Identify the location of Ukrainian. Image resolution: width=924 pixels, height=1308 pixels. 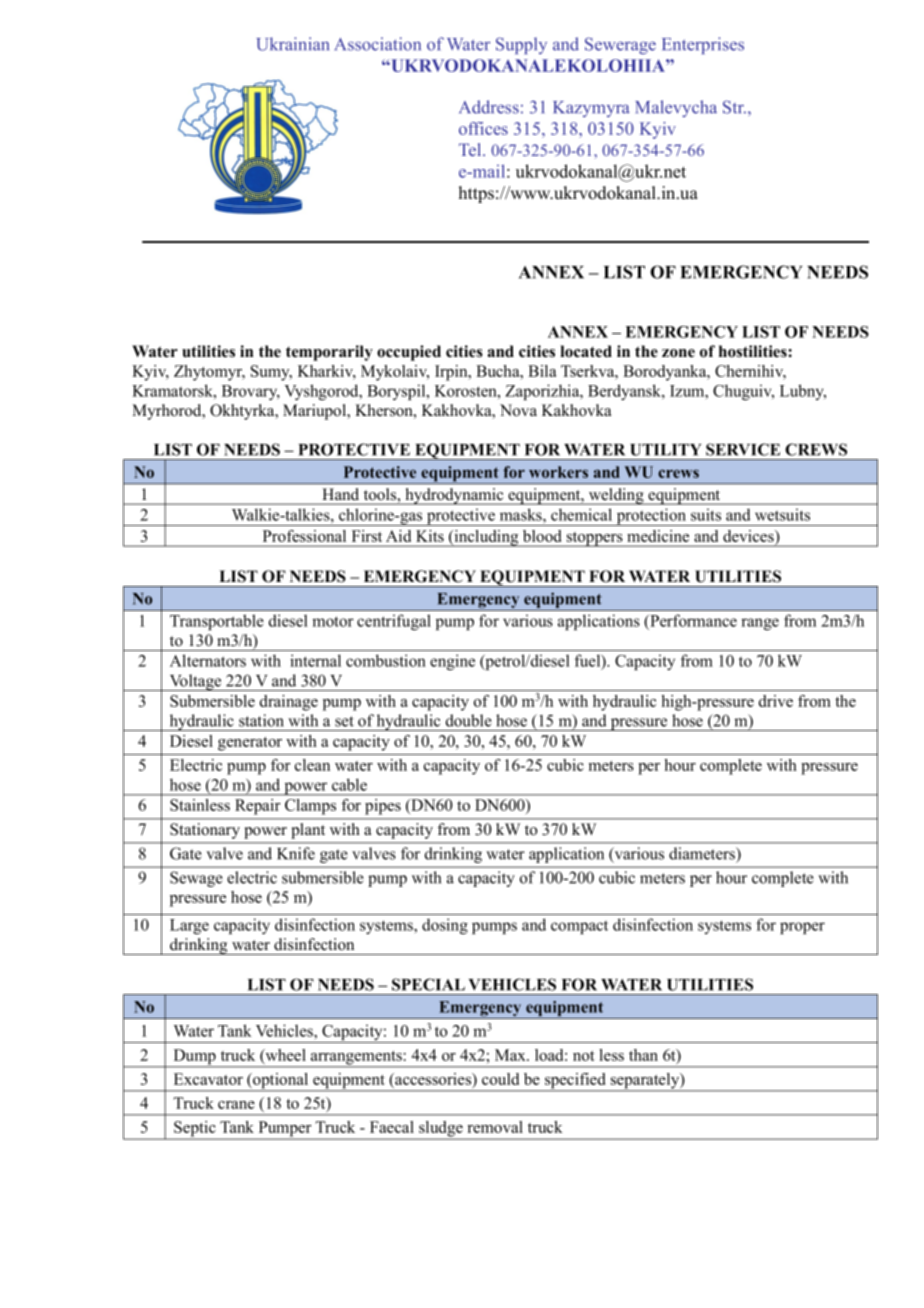
(293, 44).
